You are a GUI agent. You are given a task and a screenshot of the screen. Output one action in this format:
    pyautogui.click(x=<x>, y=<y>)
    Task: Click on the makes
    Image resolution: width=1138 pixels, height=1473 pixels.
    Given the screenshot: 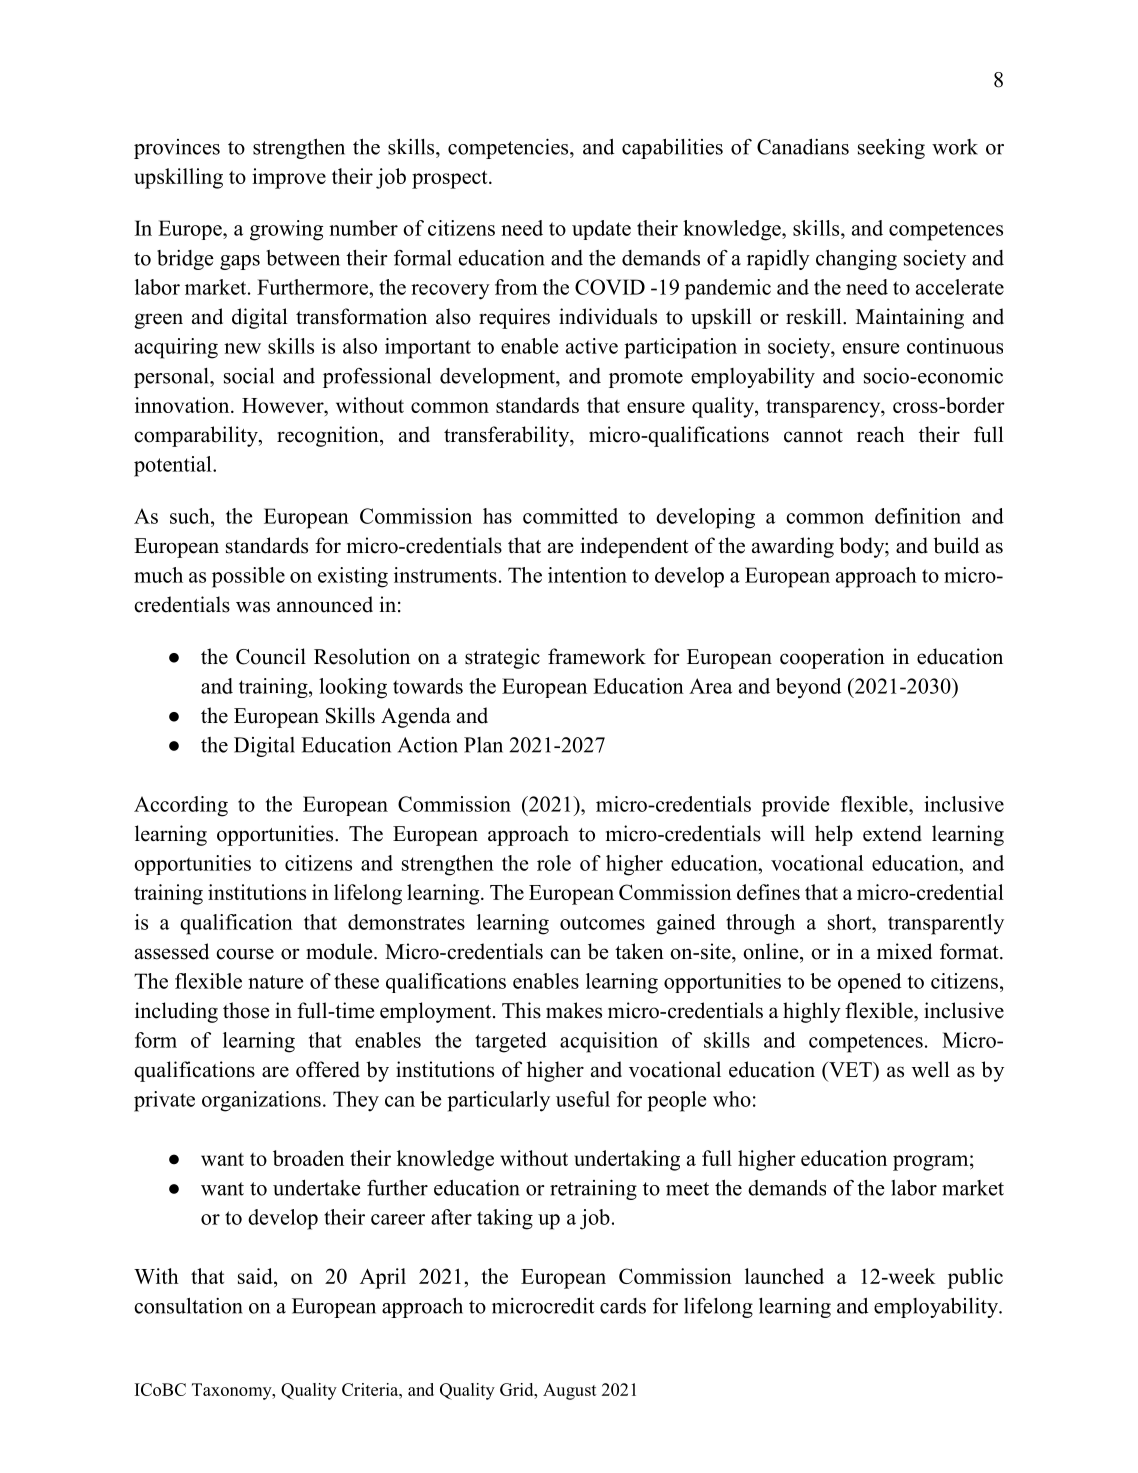 What is the action you would take?
    pyautogui.click(x=574, y=1010)
